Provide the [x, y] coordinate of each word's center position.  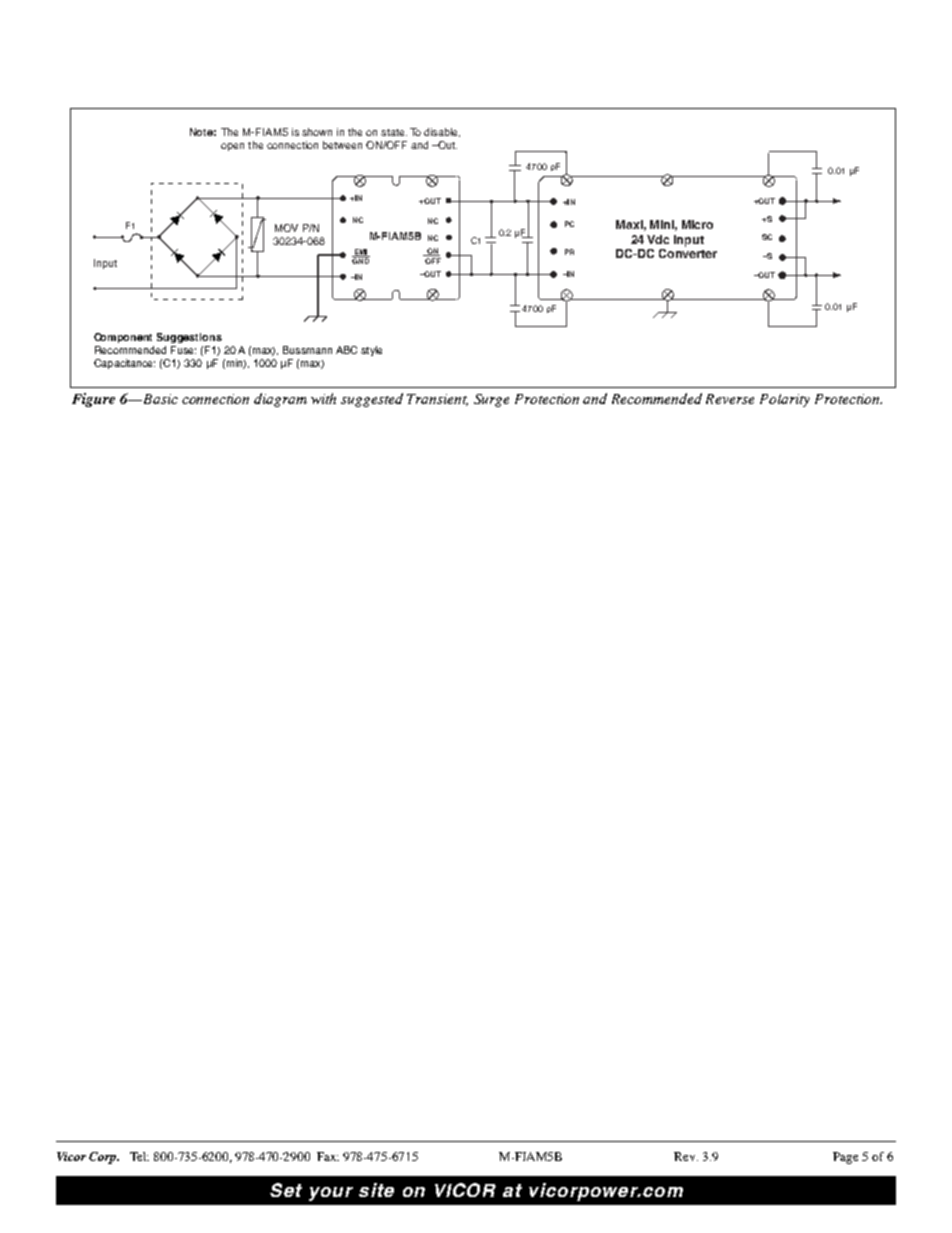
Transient [437, 400]
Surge [491, 400]
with [323, 398]
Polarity [785, 400]
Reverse [730, 399]
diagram [280, 400]
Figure [93, 400]
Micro [697, 224]
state [394, 132]
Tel [139, 1156]
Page [845, 1158]
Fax [328, 1156]
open [232, 147]
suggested [372, 400]
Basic [161, 399]
